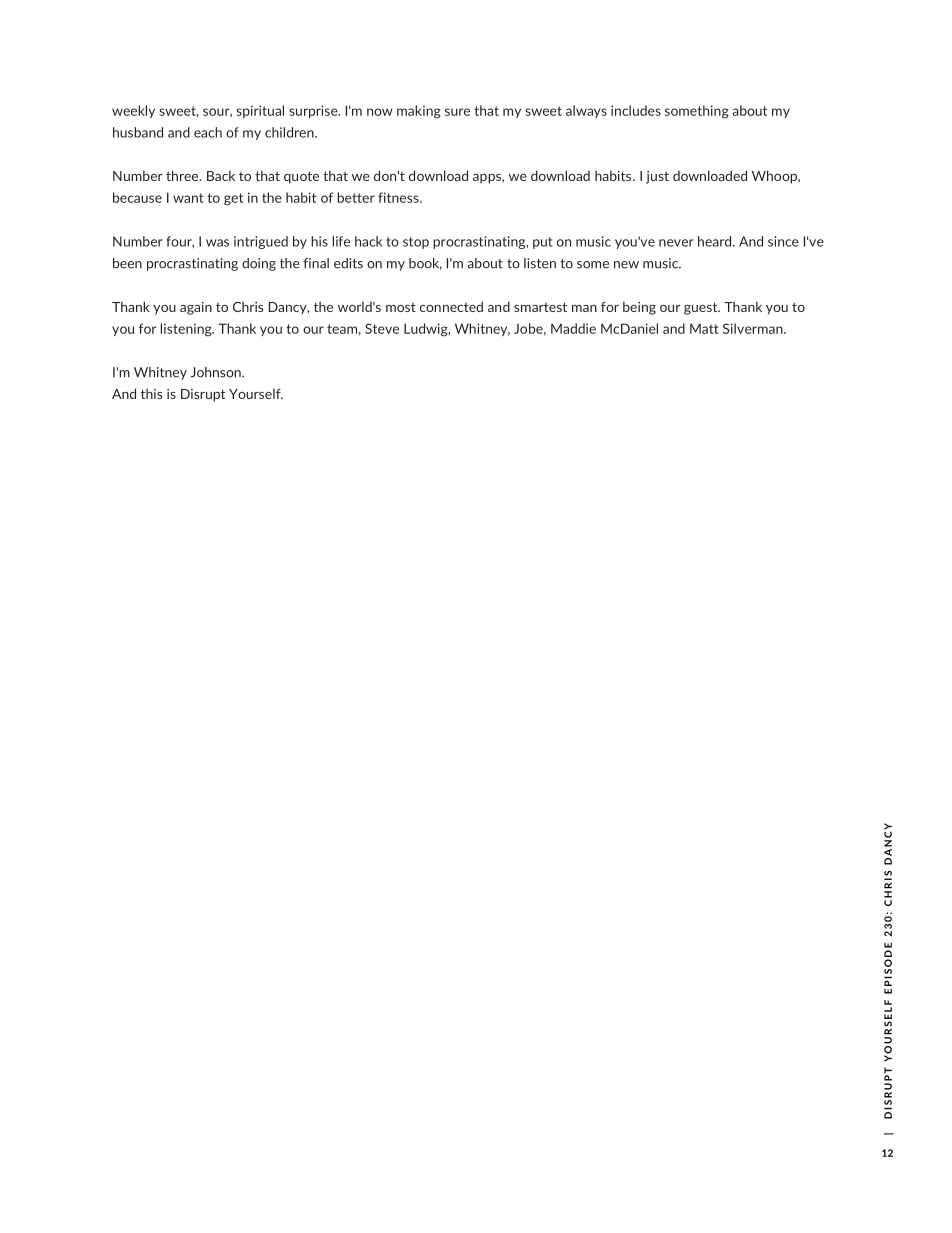  I want to click on was, so click(217, 243).
